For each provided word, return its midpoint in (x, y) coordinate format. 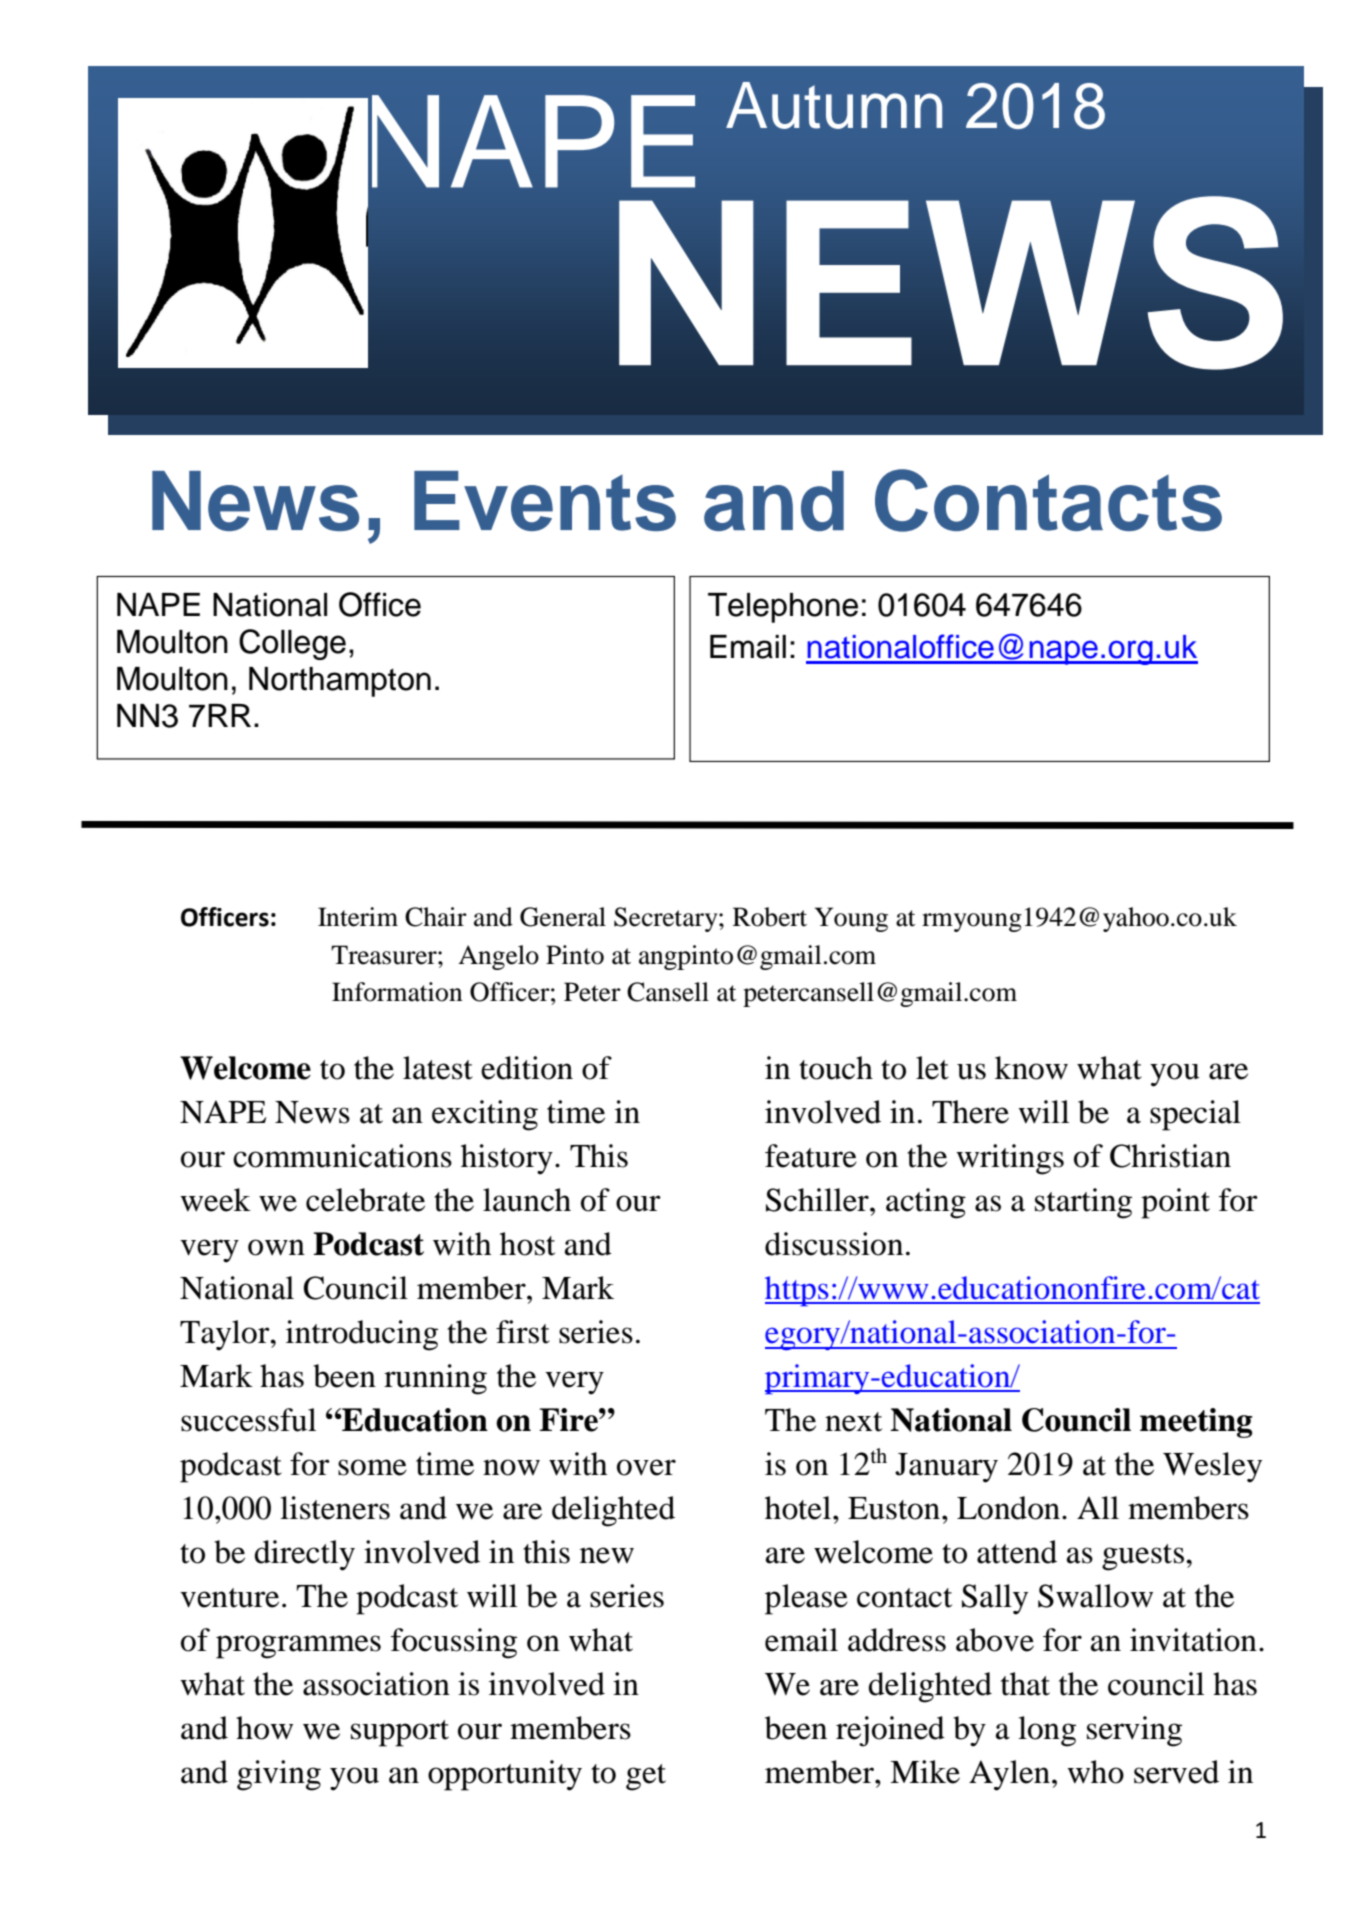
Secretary (667, 919)
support (400, 1733)
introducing (362, 1335)
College (292, 644)
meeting (1196, 1423)
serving (1134, 1731)
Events (545, 501)
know (1031, 1068)
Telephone (783, 608)
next (853, 1422)
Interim (358, 917)
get (646, 1777)
